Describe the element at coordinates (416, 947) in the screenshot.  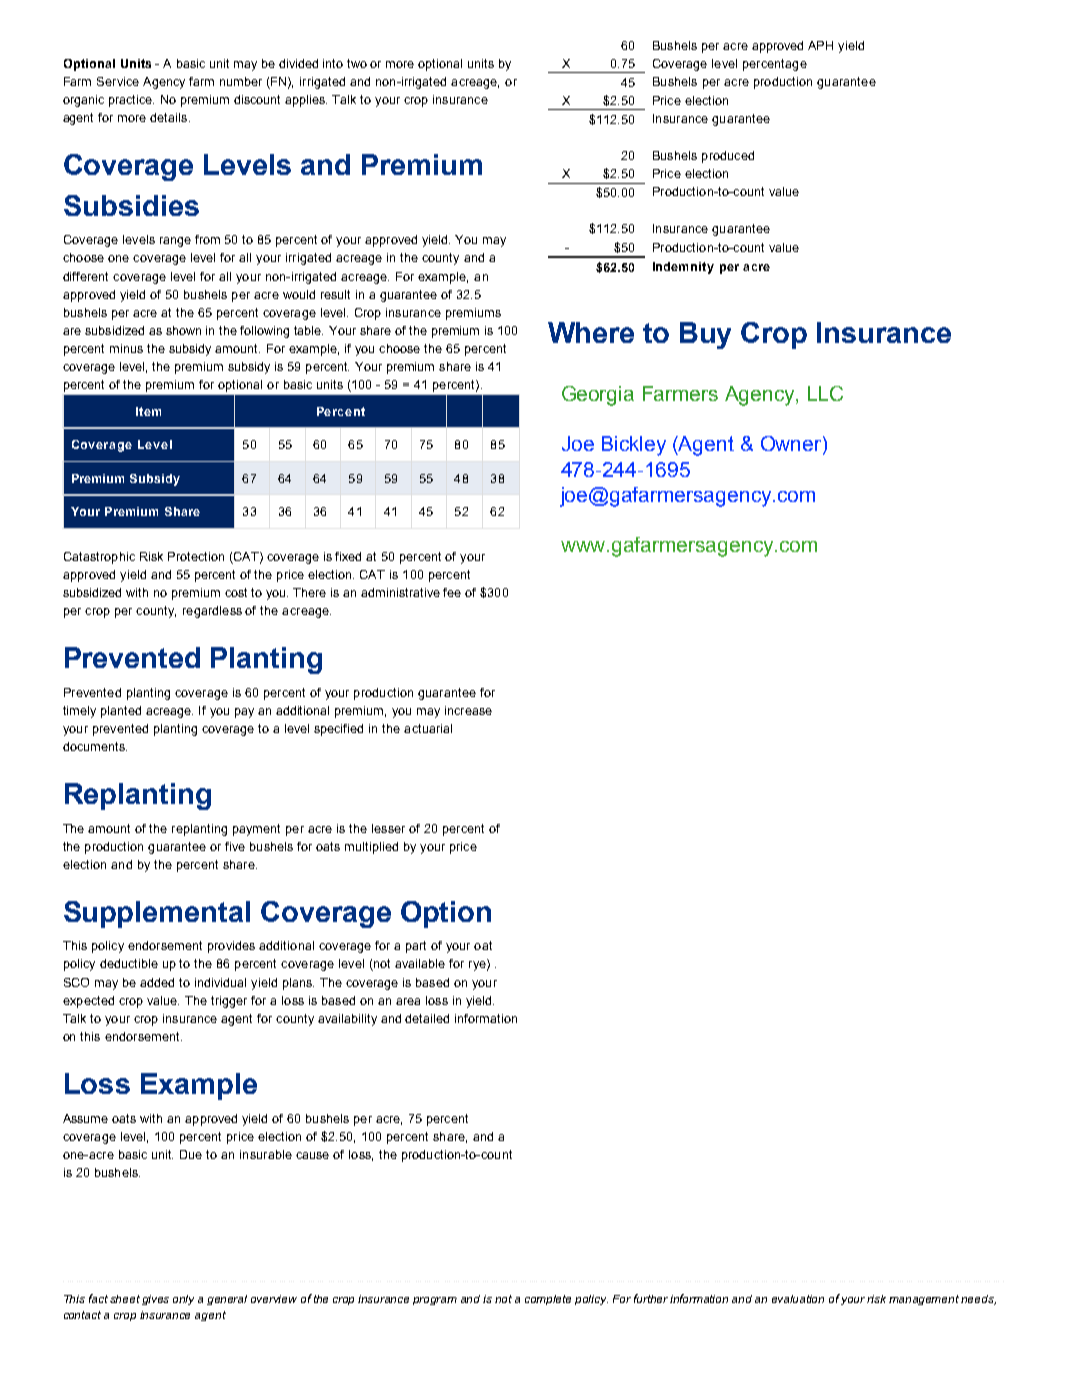
I see `part` at that location.
